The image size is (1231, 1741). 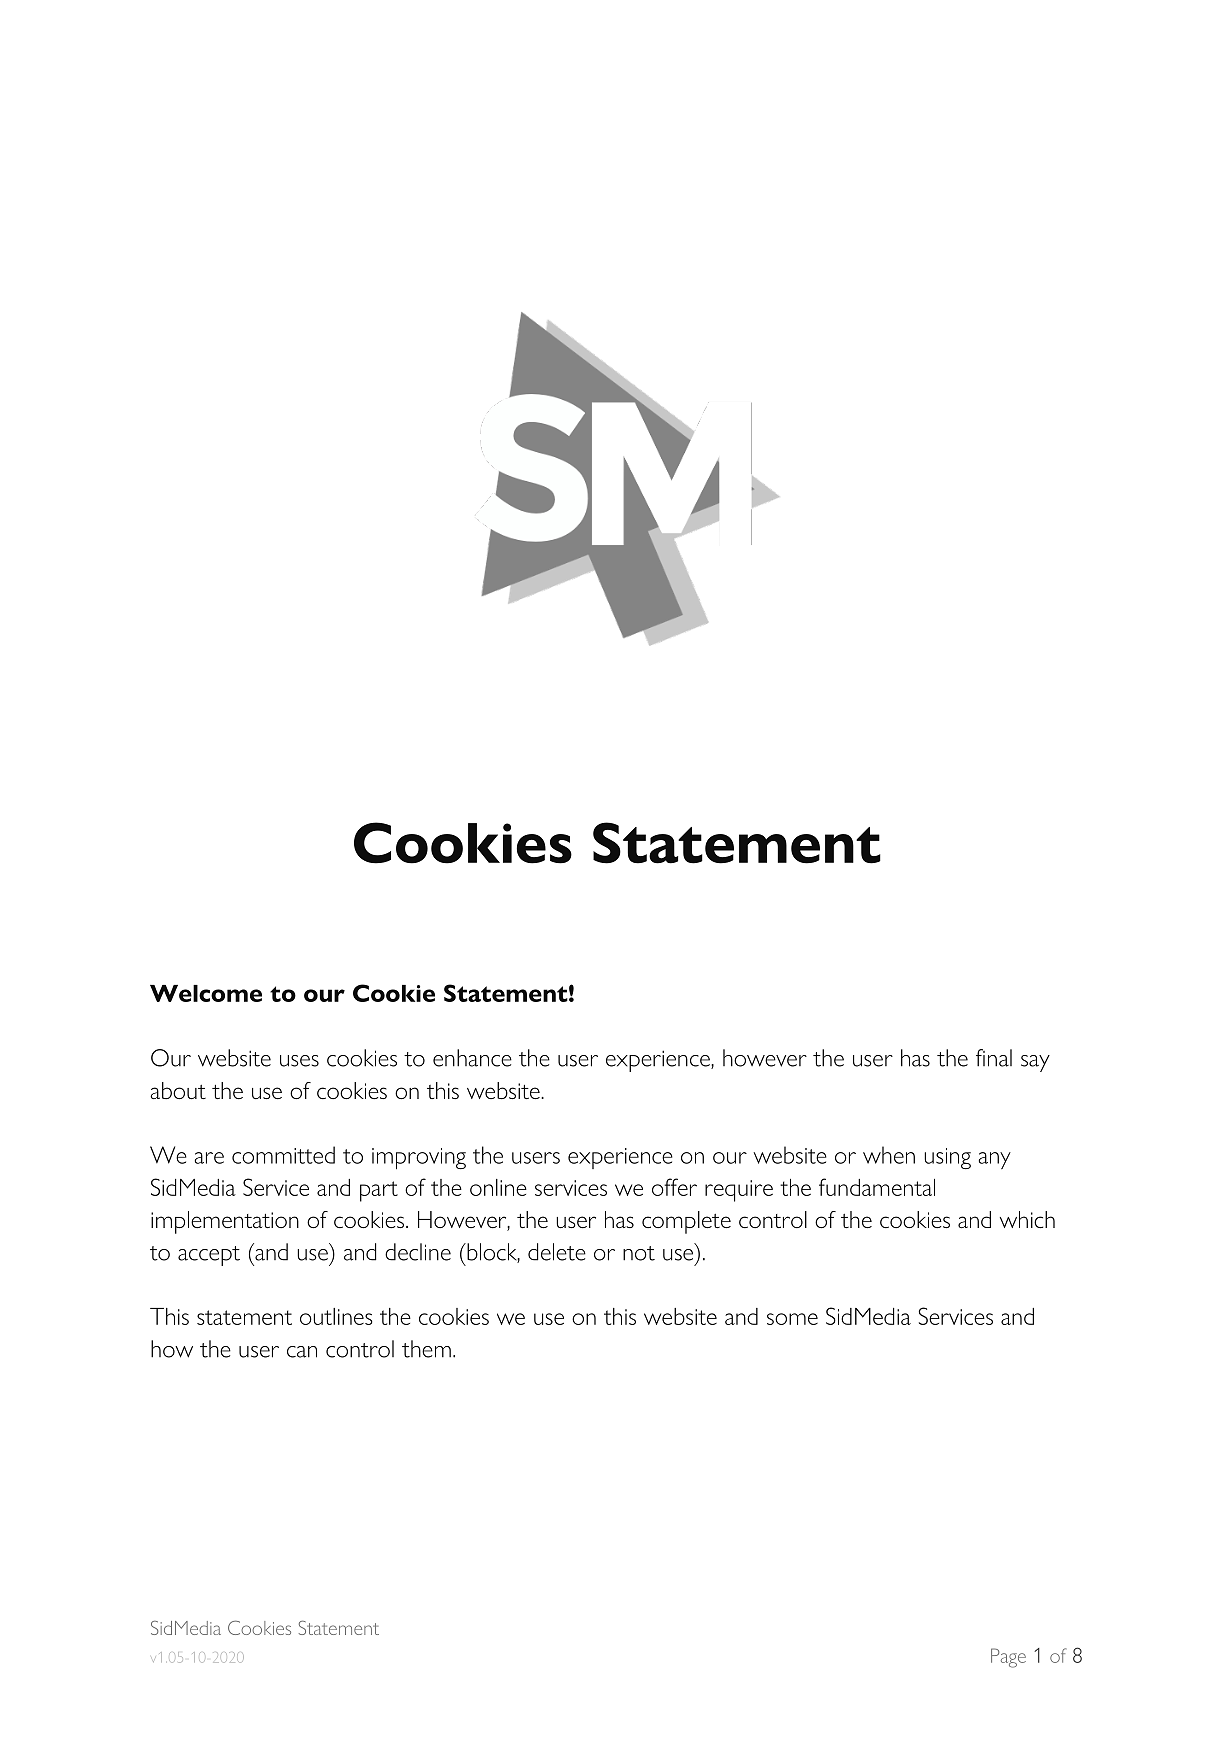 What do you see at coordinates (472, 1058) in the page?
I see `enhance` at bounding box center [472, 1058].
